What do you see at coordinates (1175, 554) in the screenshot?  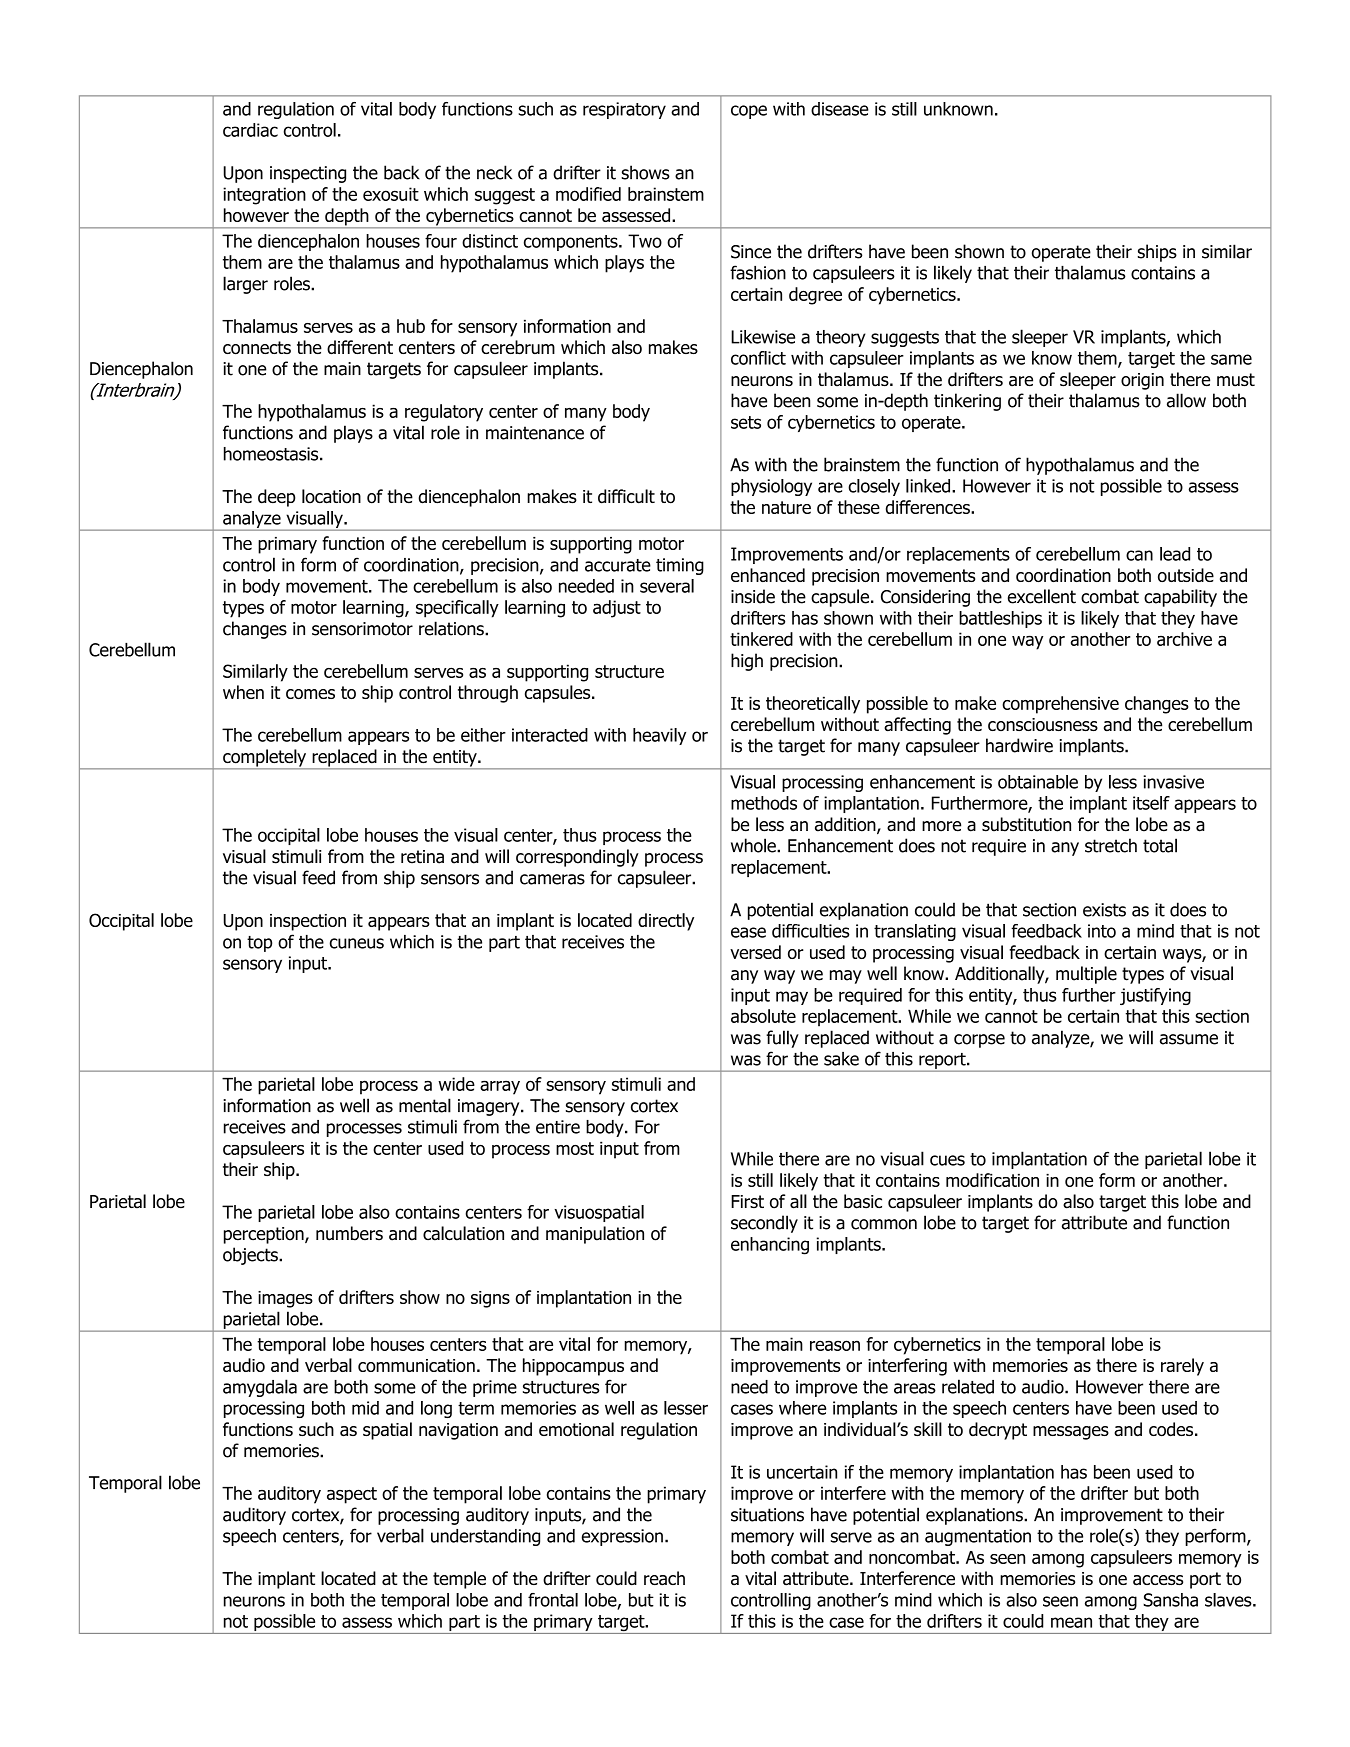 I see `lead` at bounding box center [1175, 554].
